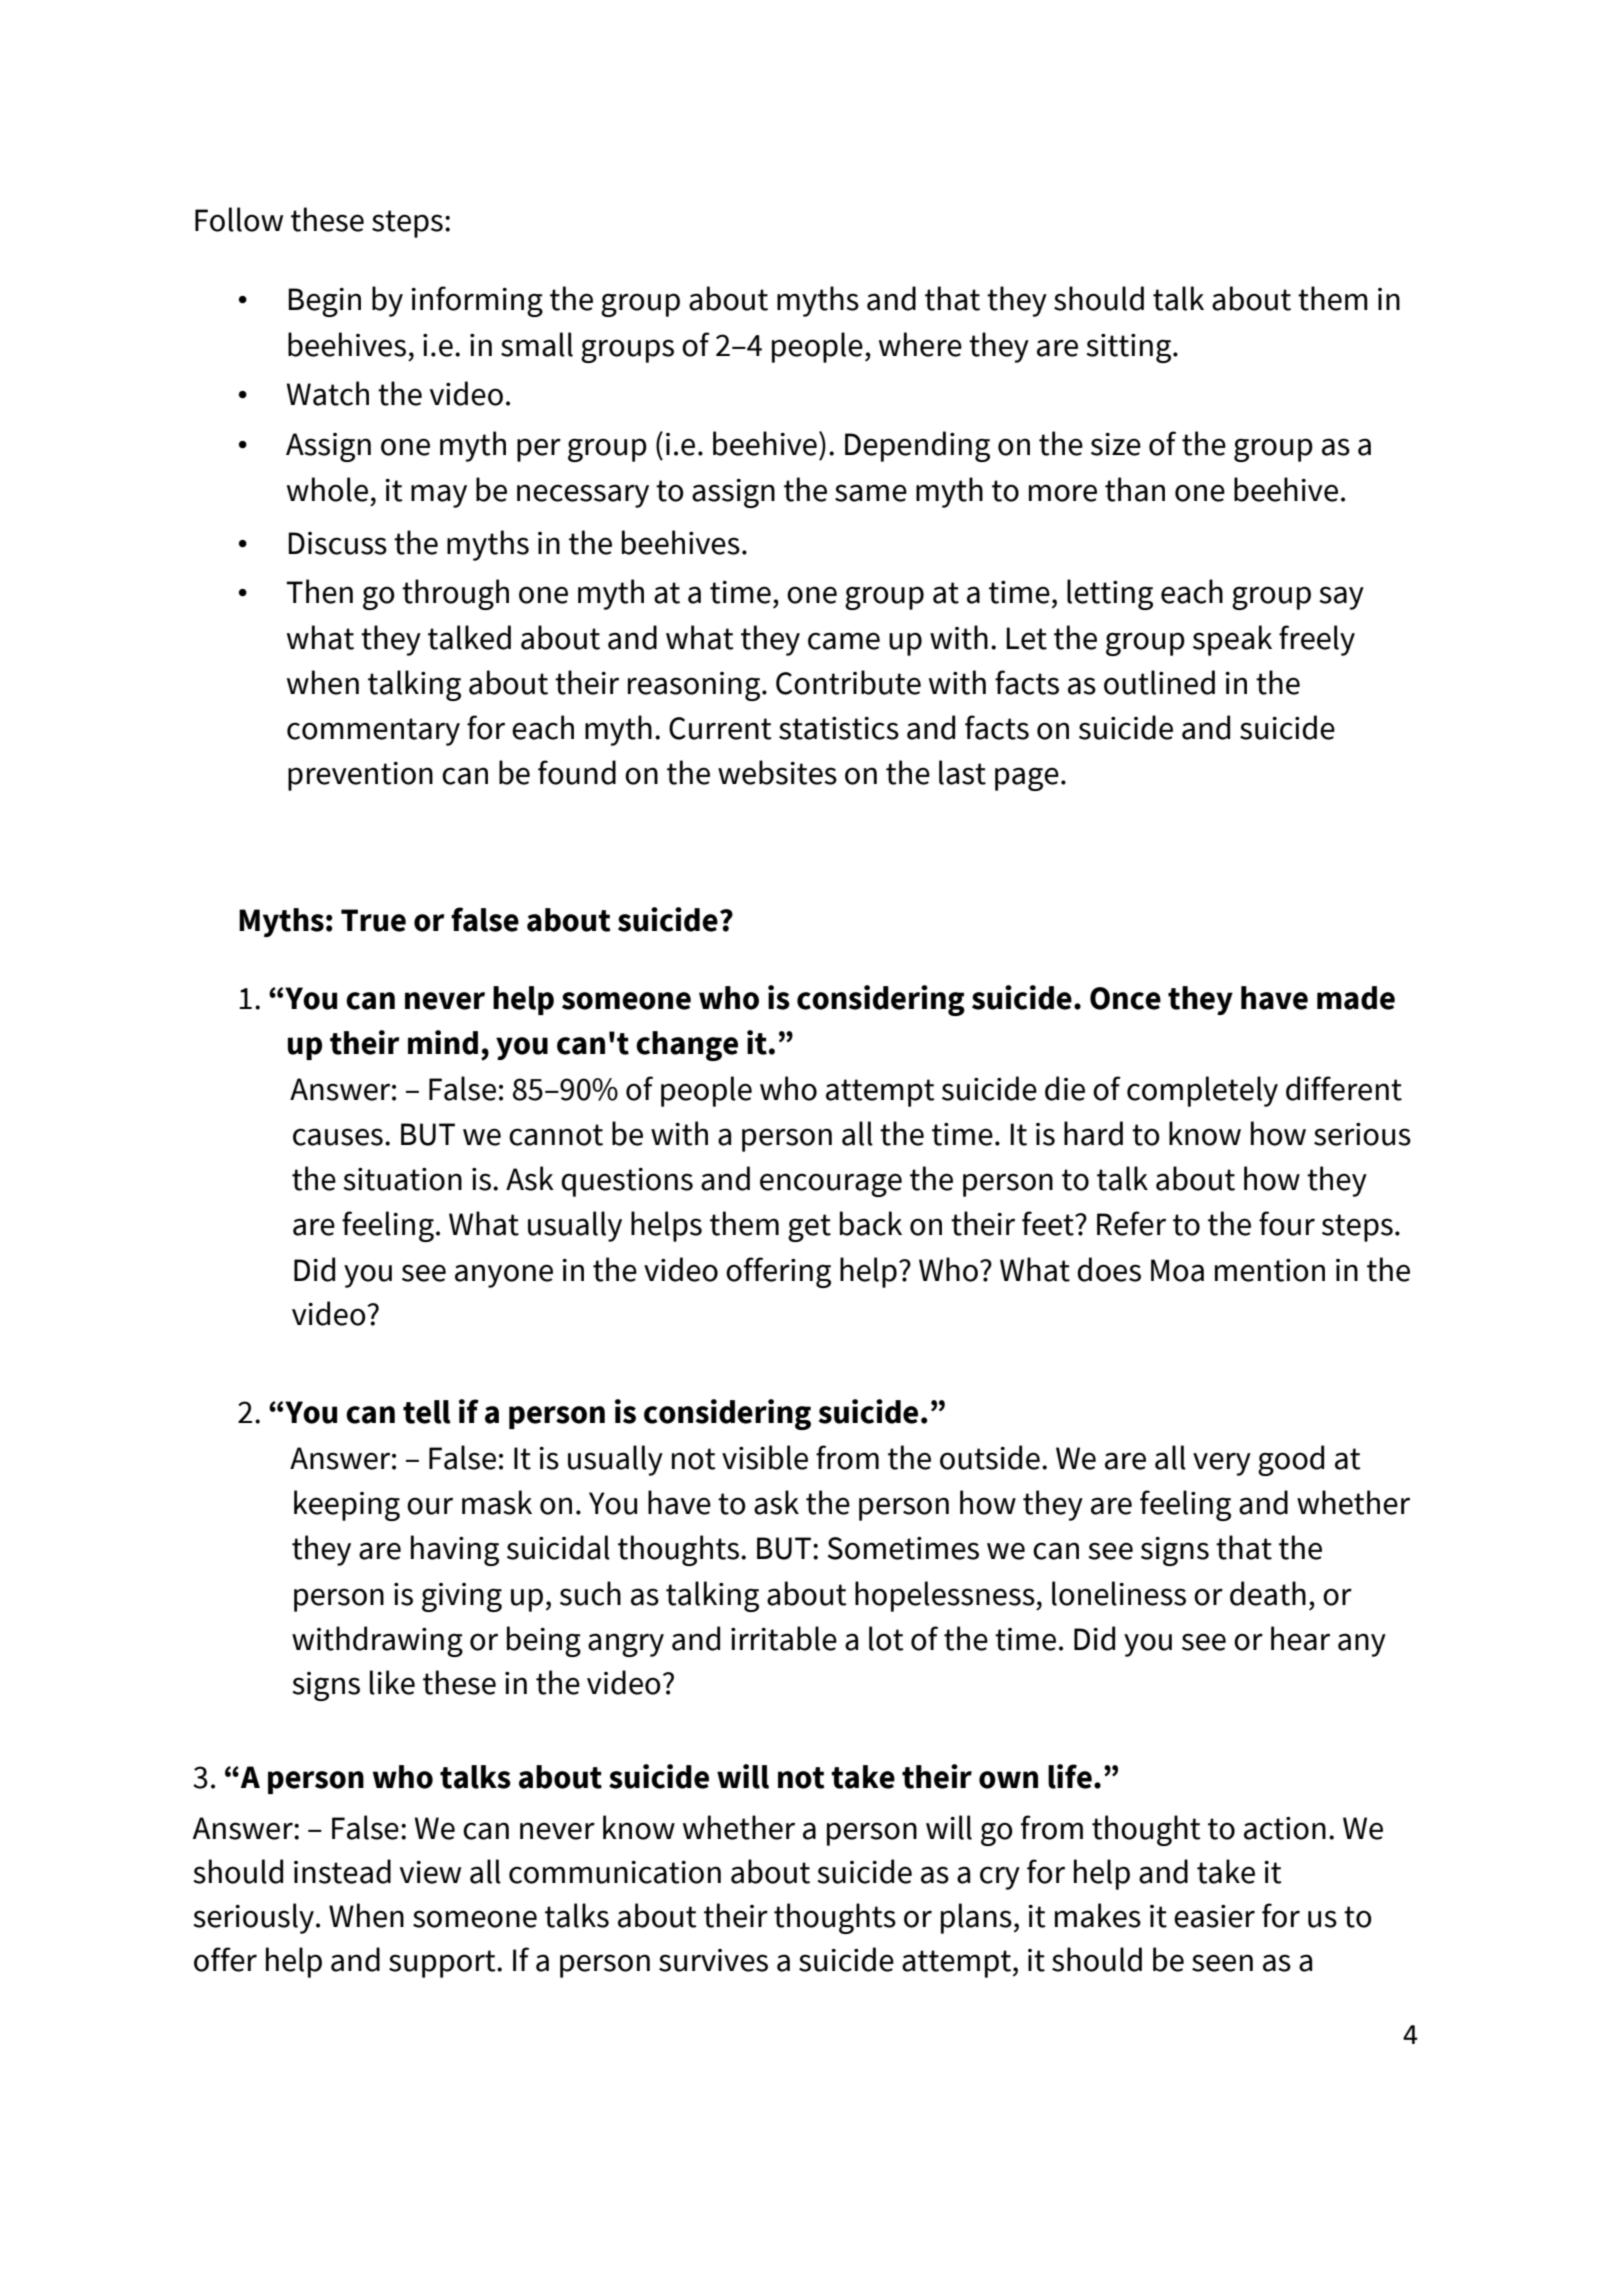 The image size is (1611, 2278). Describe the element at coordinates (777, 772) in the document. I see `websites` at that location.
